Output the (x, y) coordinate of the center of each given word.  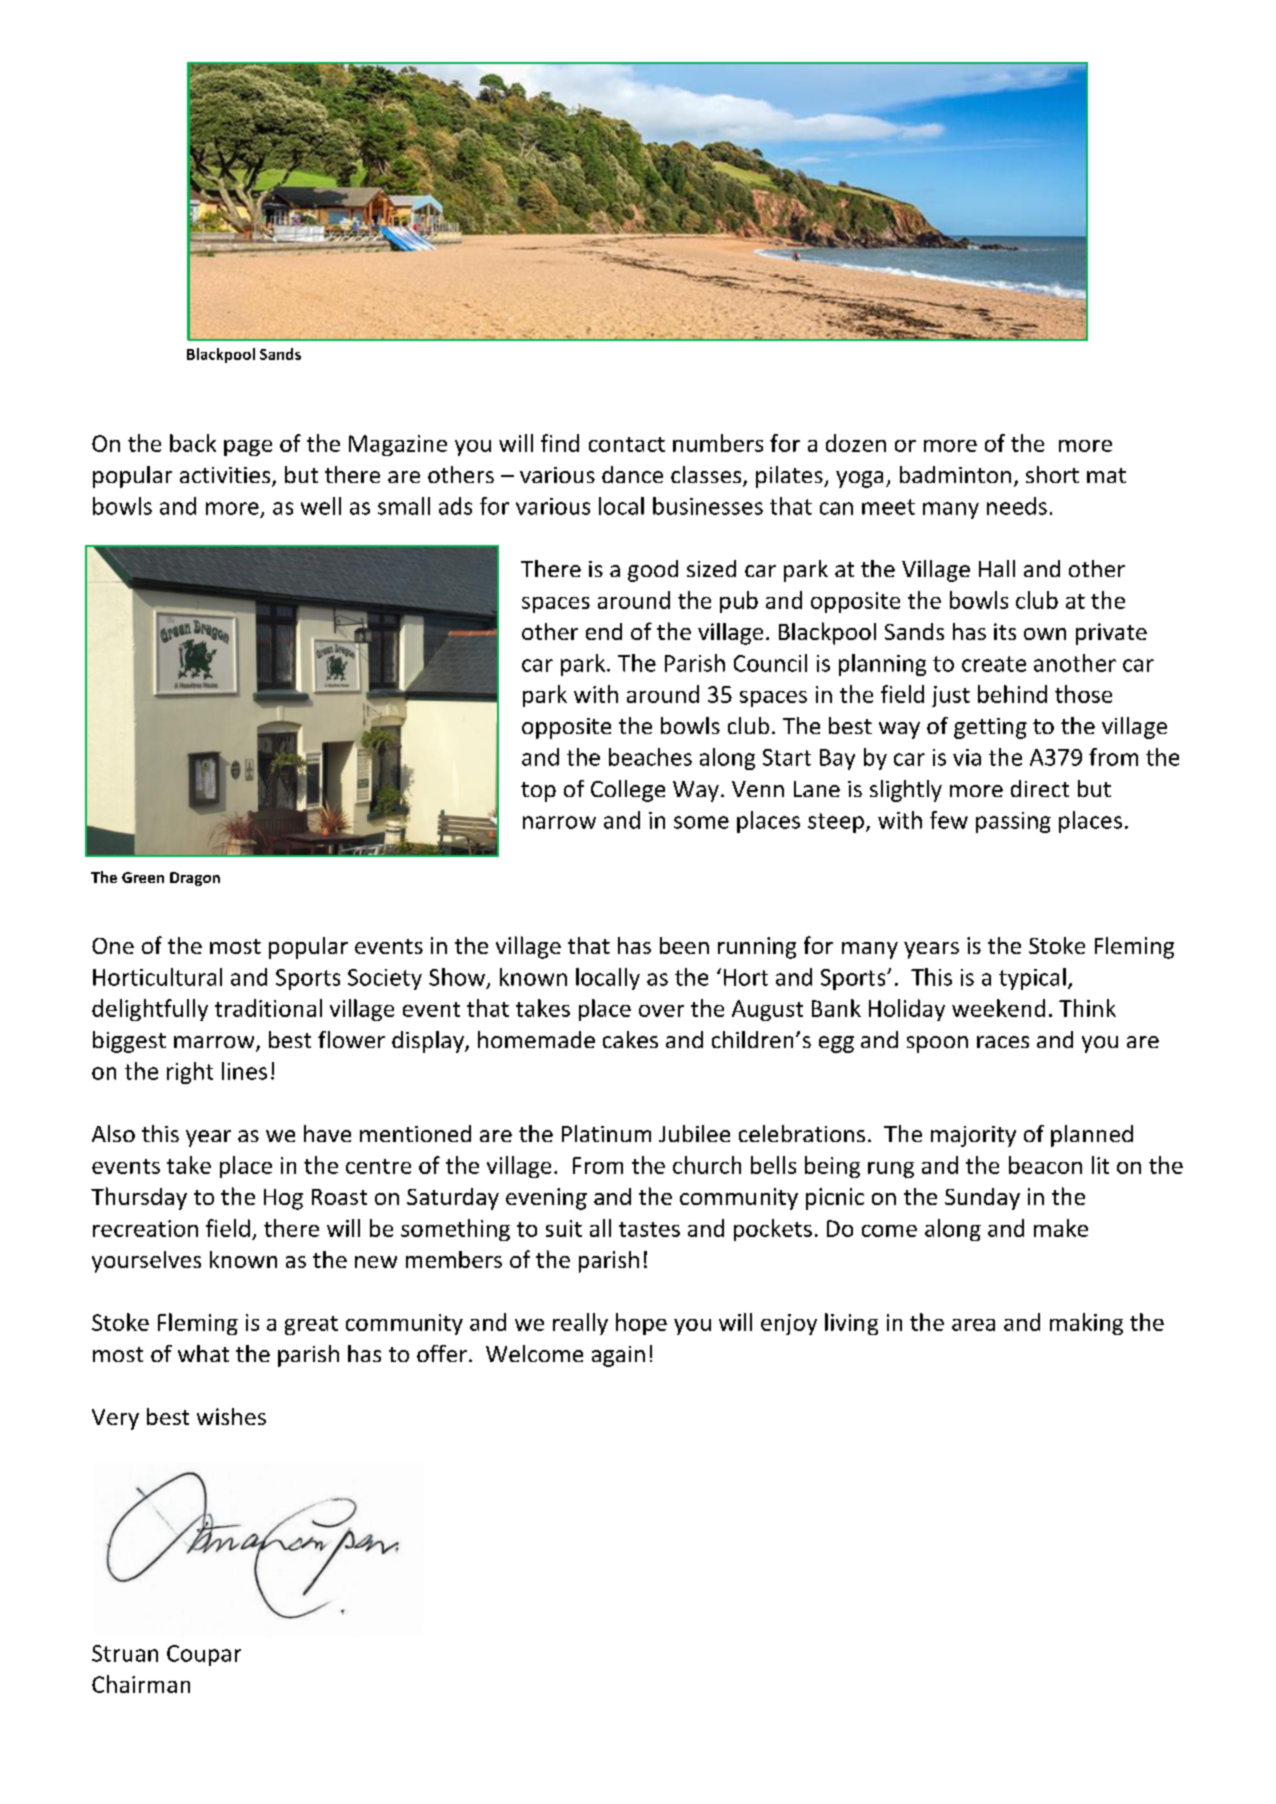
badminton (955, 474)
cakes (630, 1039)
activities (226, 476)
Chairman (141, 1684)
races (1003, 1042)
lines (244, 1071)
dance (632, 474)
